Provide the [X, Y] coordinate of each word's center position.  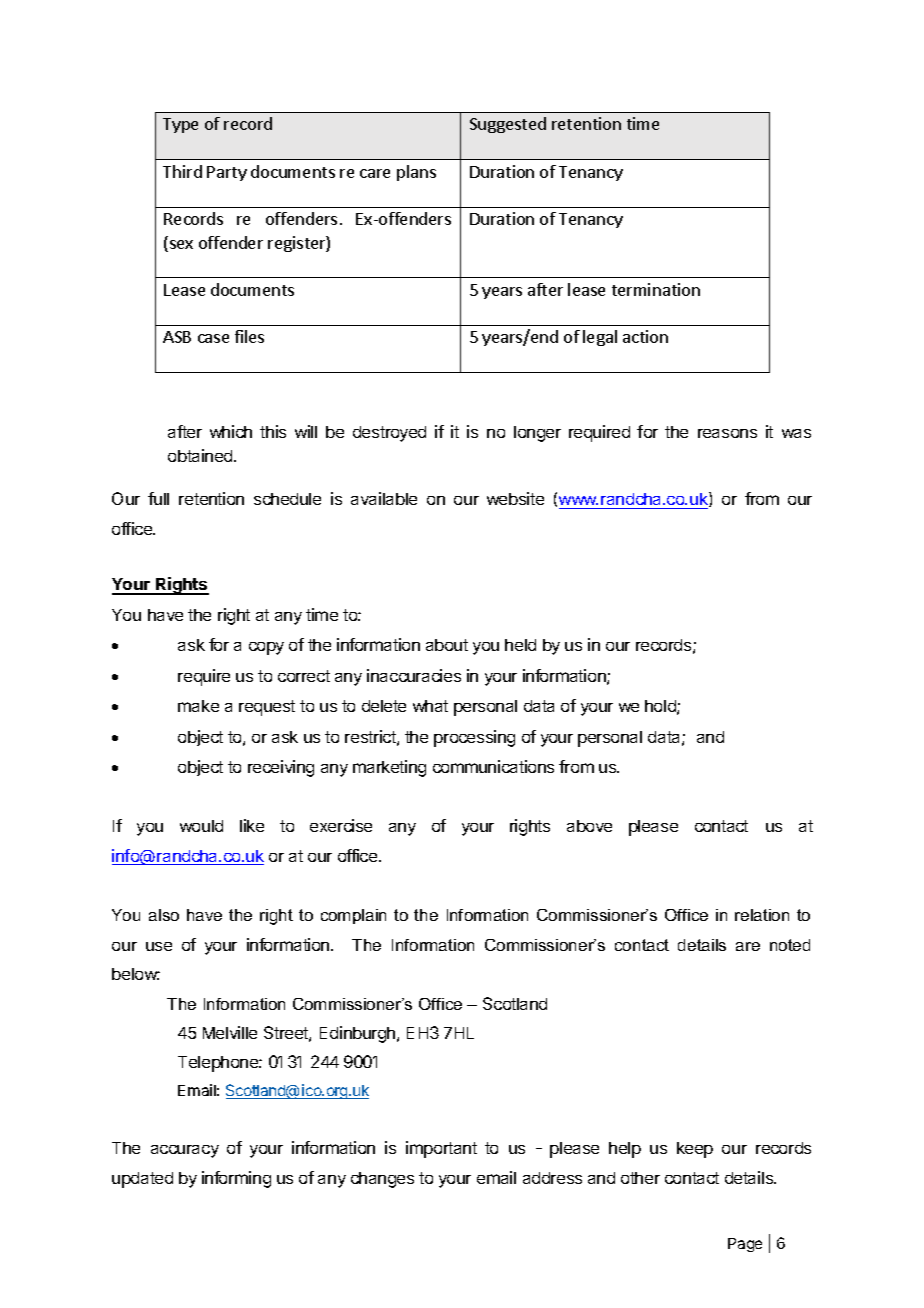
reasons [727, 433]
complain [353, 916]
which [231, 431]
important [441, 1149]
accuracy [185, 1151]
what [430, 706]
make [198, 706]
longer [537, 434]
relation [762, 915]
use [159, 946]
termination [656, 289]
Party [227, 173]
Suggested [508, 125]
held [520, 645]
